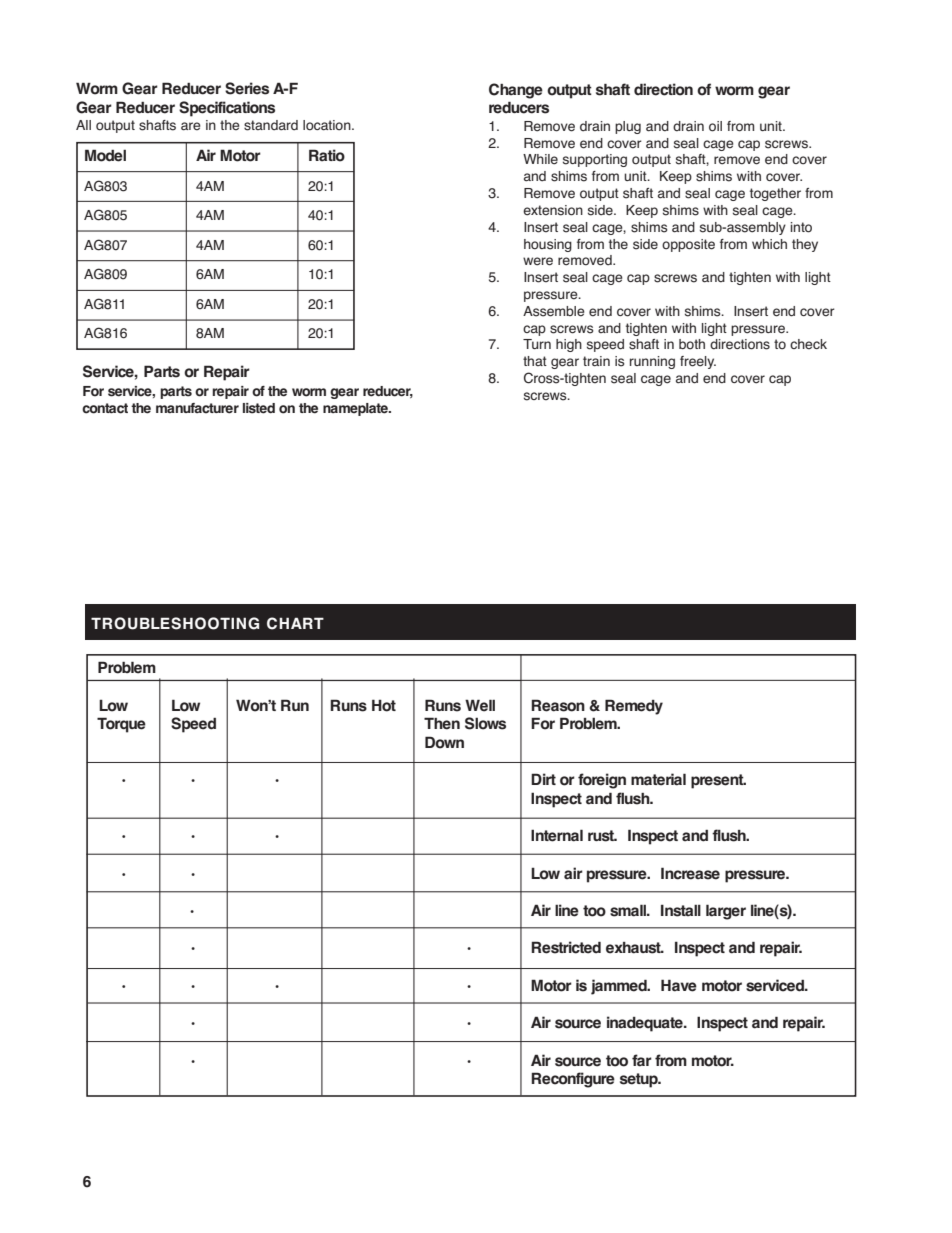 This screenshot has height=1233, width=952. What do you see at coordinates (516, 91) in the screenshot?
I see `Change` at bounding box center [516, 91].
